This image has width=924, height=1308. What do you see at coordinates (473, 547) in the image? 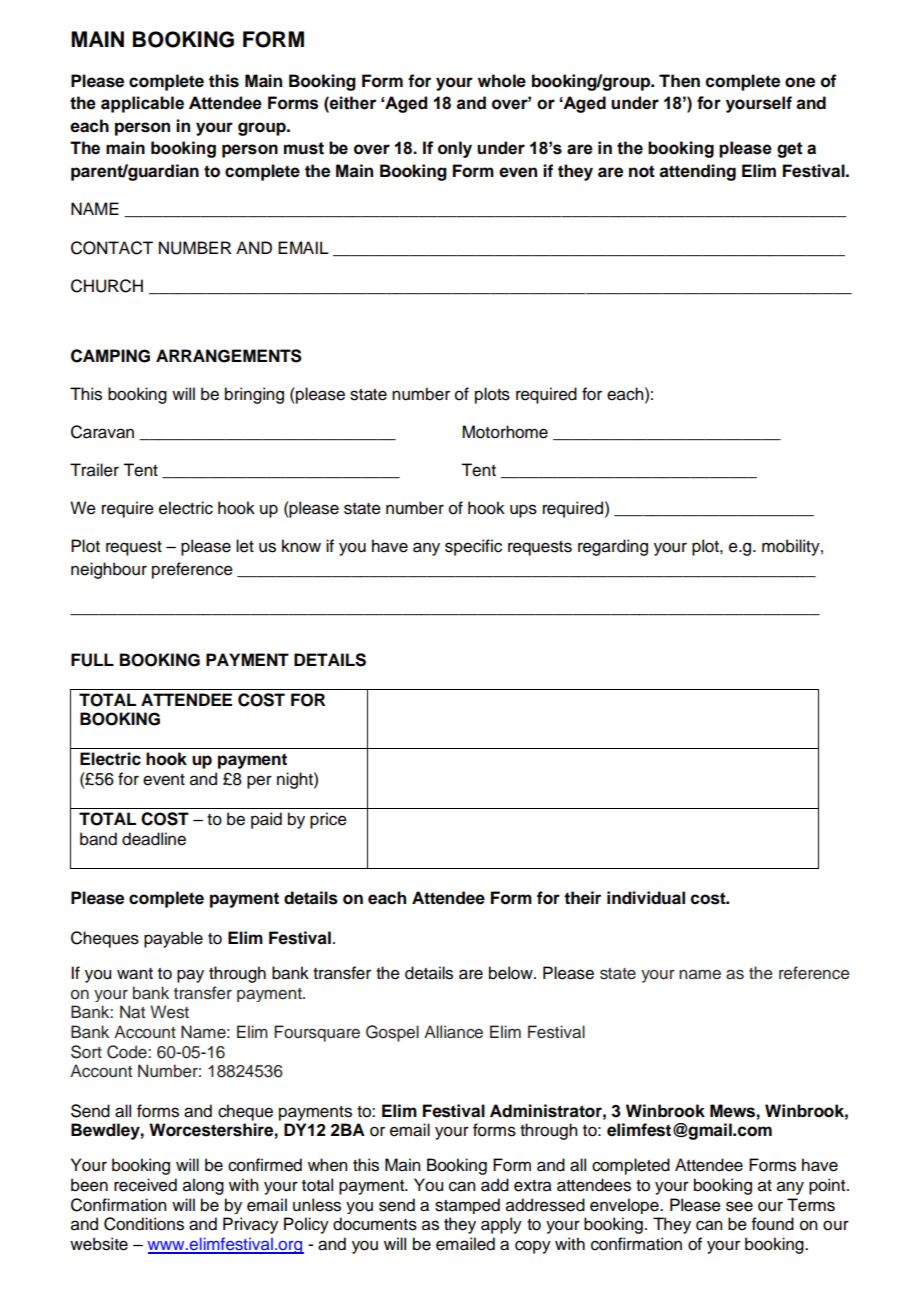
I see `specific` at bounding box center [473, 547].
